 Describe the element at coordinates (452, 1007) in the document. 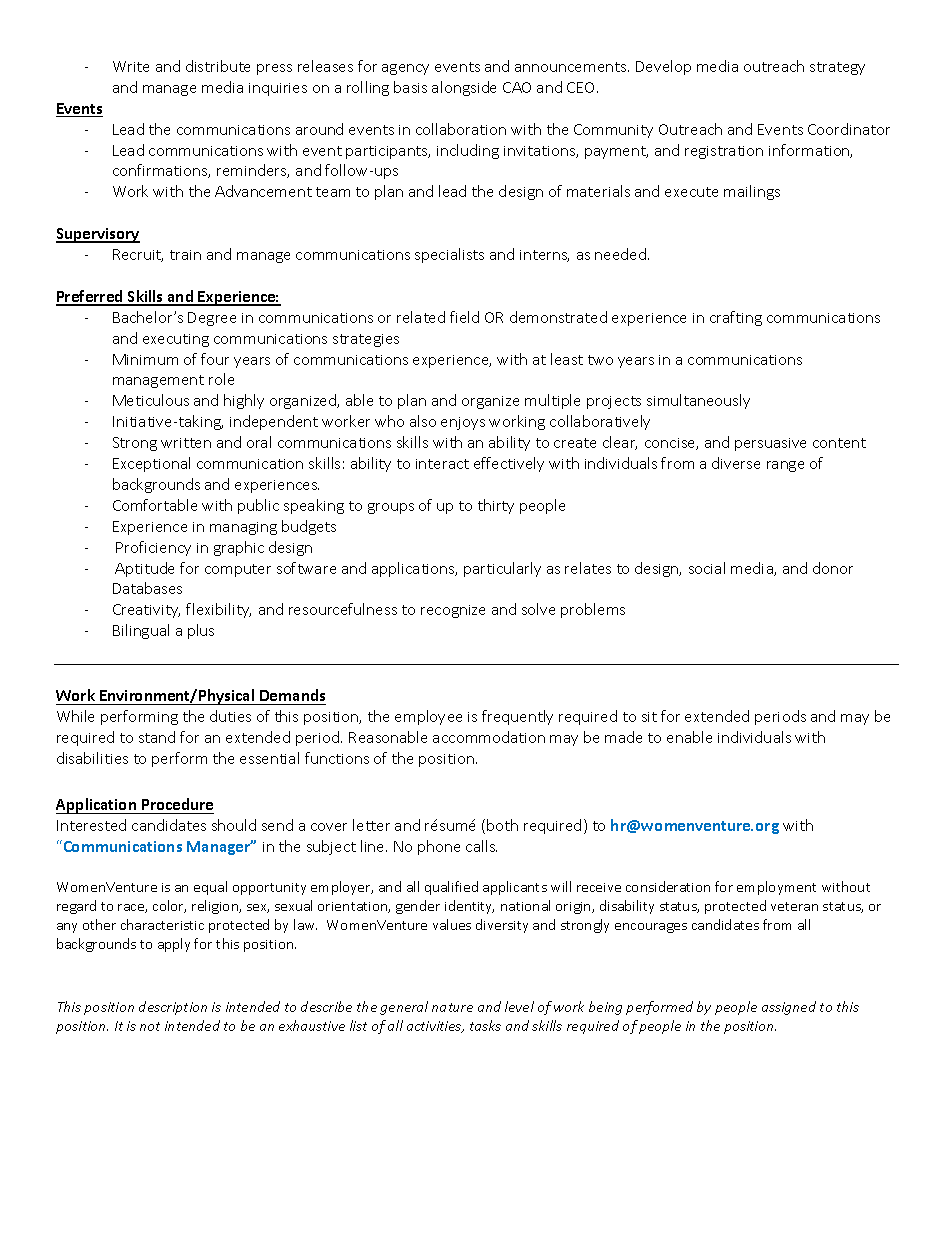

I see `nature` at that location.
